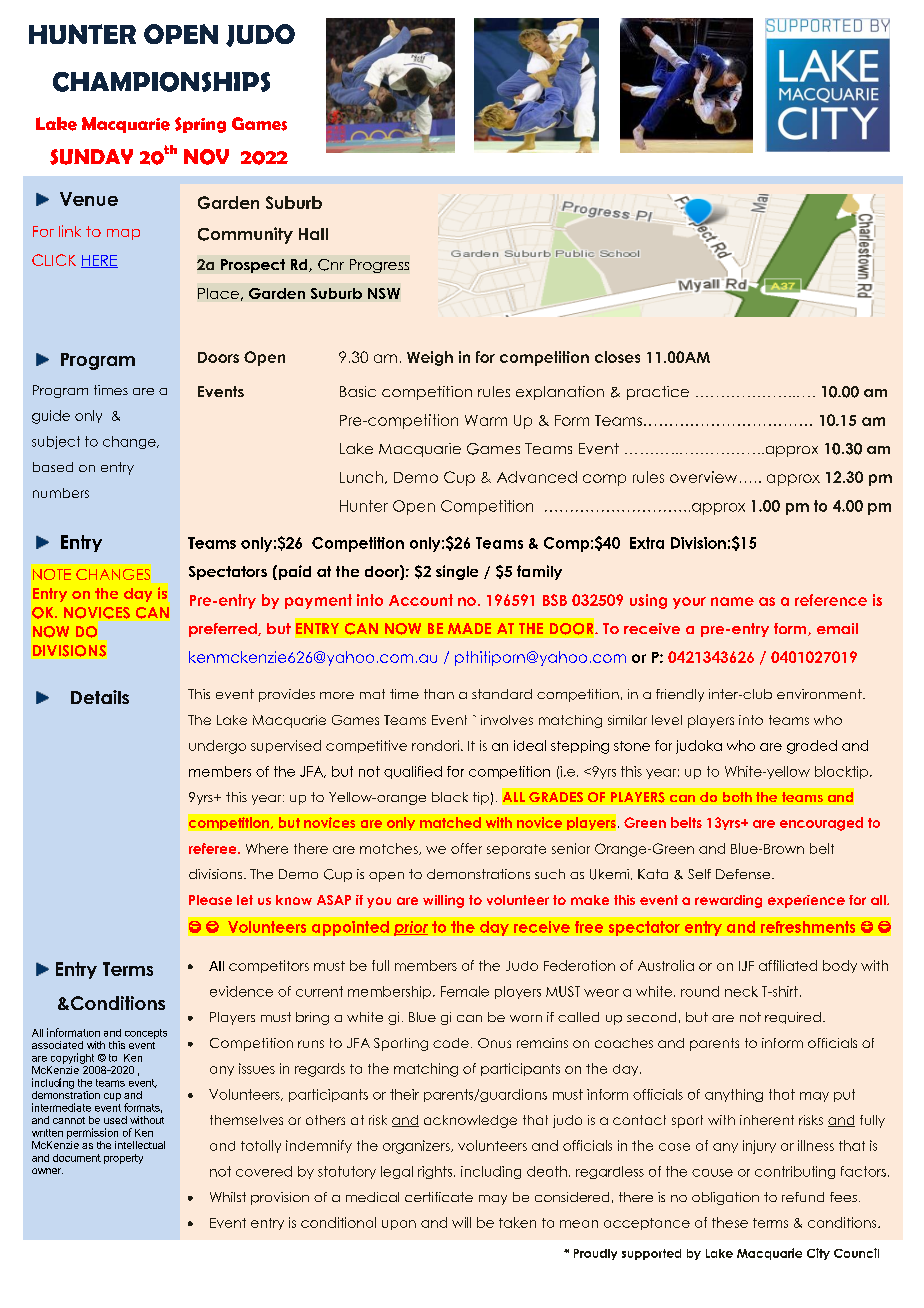 Image resolution: width=924 pixels, height=1308 pixels. I want to click on concepts, so click(146, 1034).
